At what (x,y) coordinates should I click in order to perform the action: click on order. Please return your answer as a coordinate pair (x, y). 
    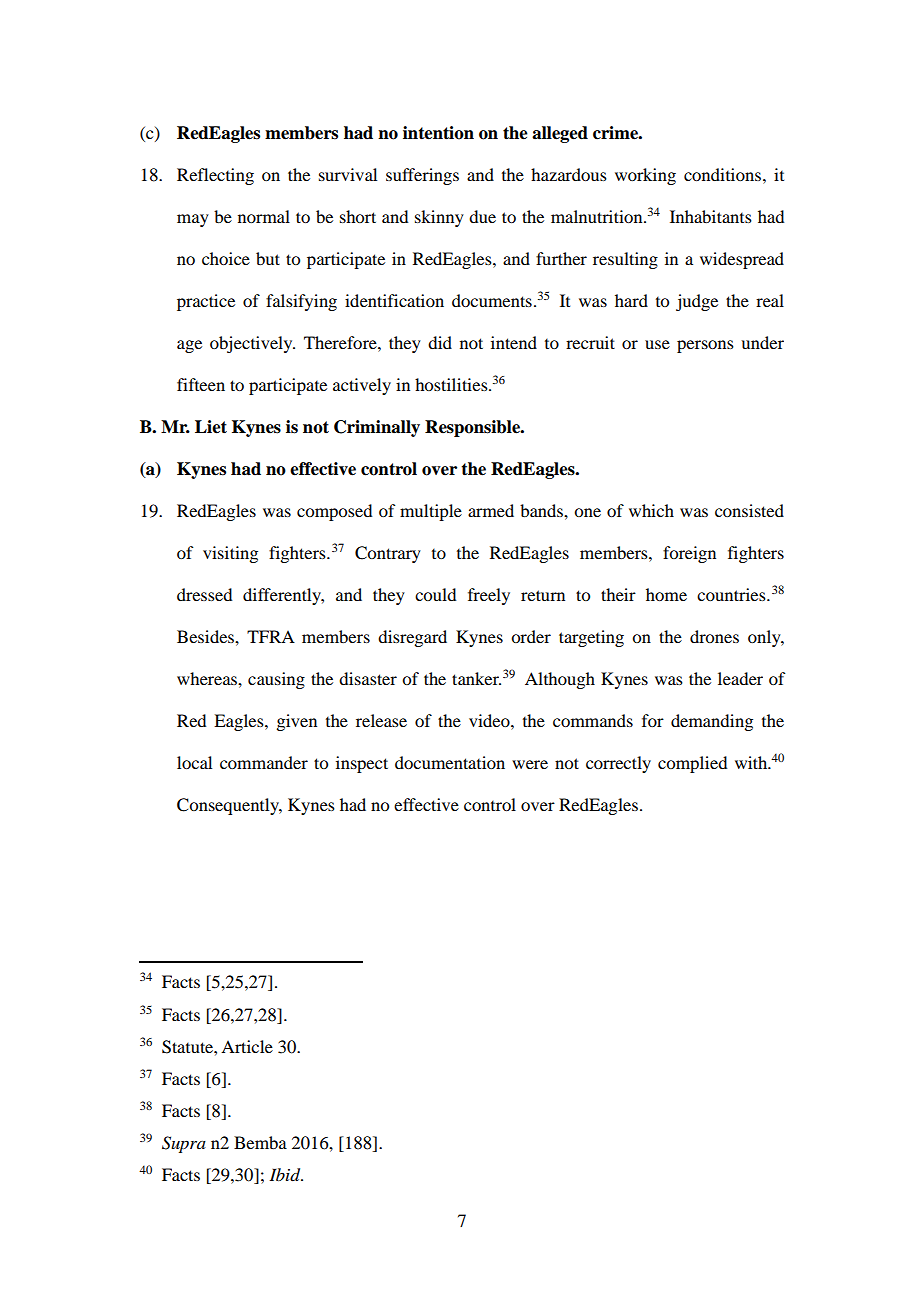
    Looking at the image, I should click on (531, 636).
